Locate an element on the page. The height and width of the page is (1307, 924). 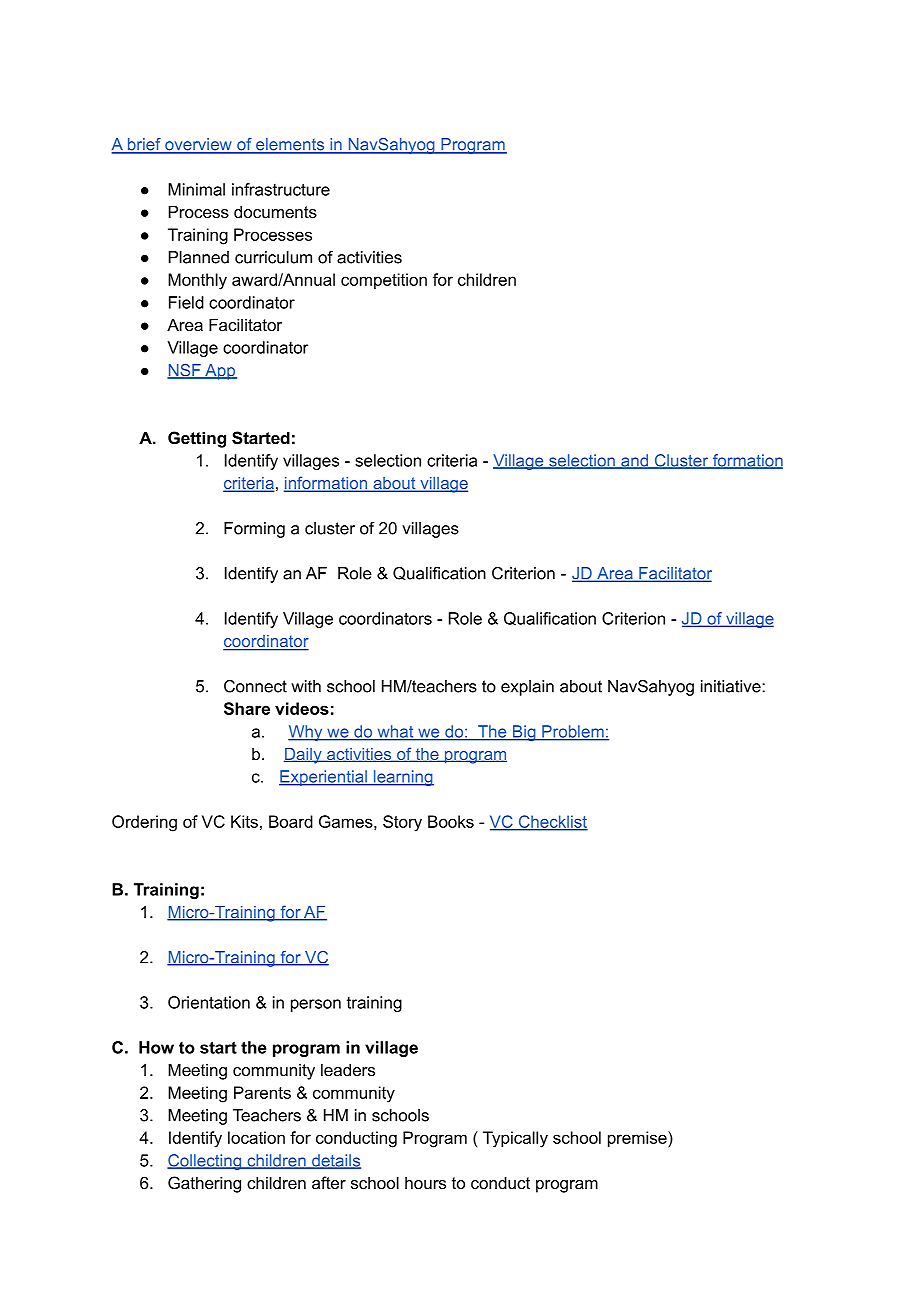
Forming is located at coordinates (254, 530).
